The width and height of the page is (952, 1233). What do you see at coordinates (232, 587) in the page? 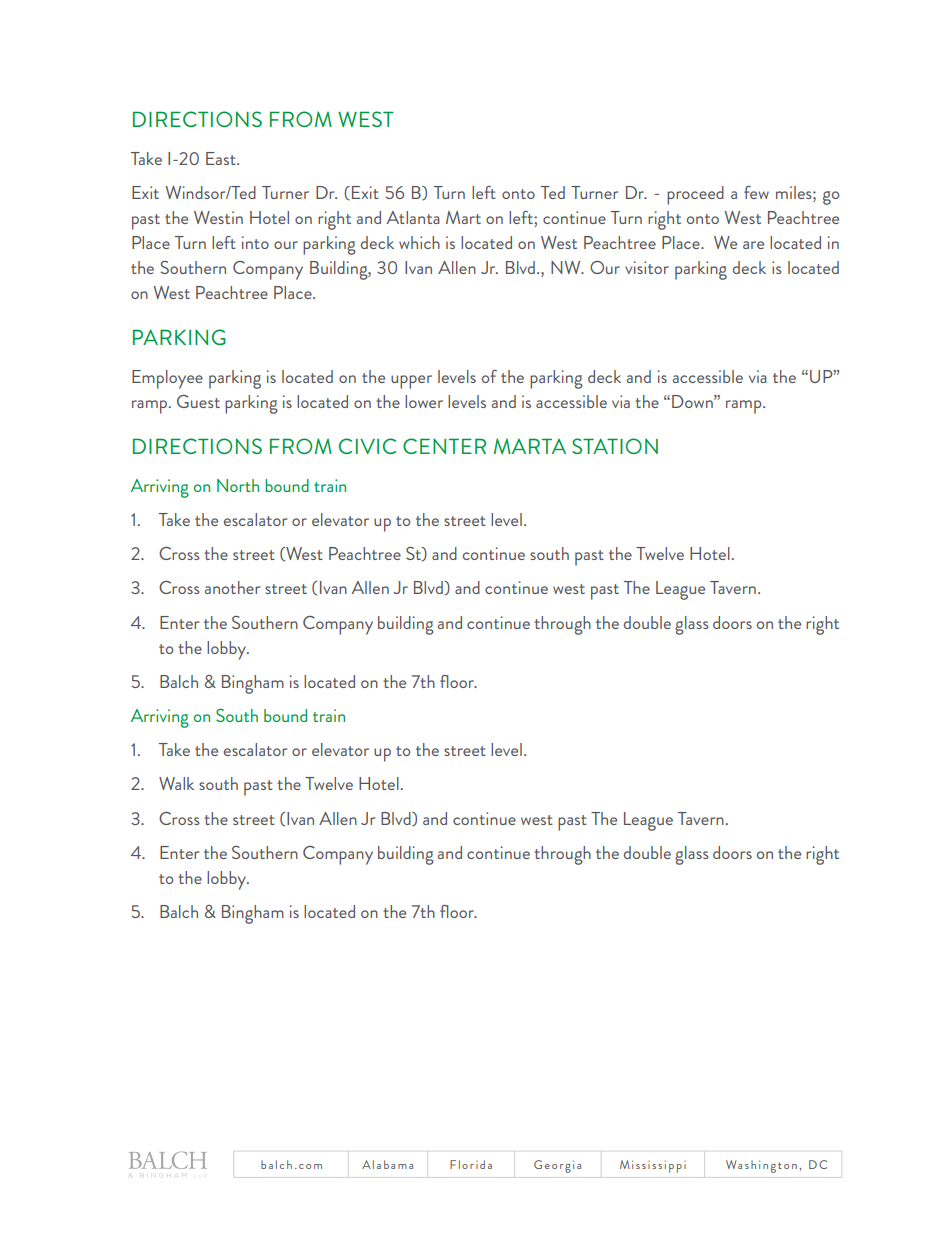
I see `another` at bounding box center [232, 587].
